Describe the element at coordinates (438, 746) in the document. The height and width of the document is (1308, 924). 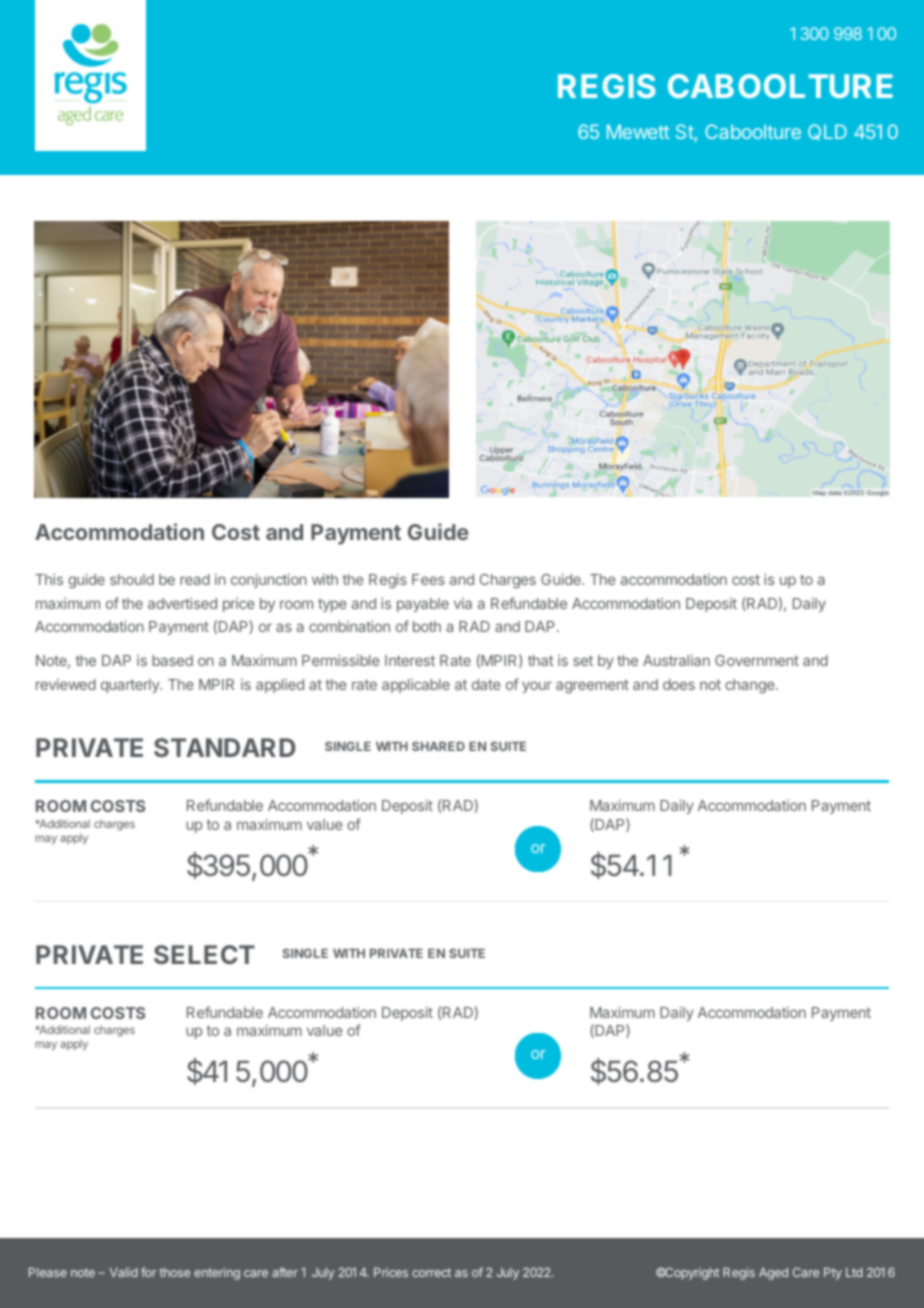
I see `SHARED` at that location.
